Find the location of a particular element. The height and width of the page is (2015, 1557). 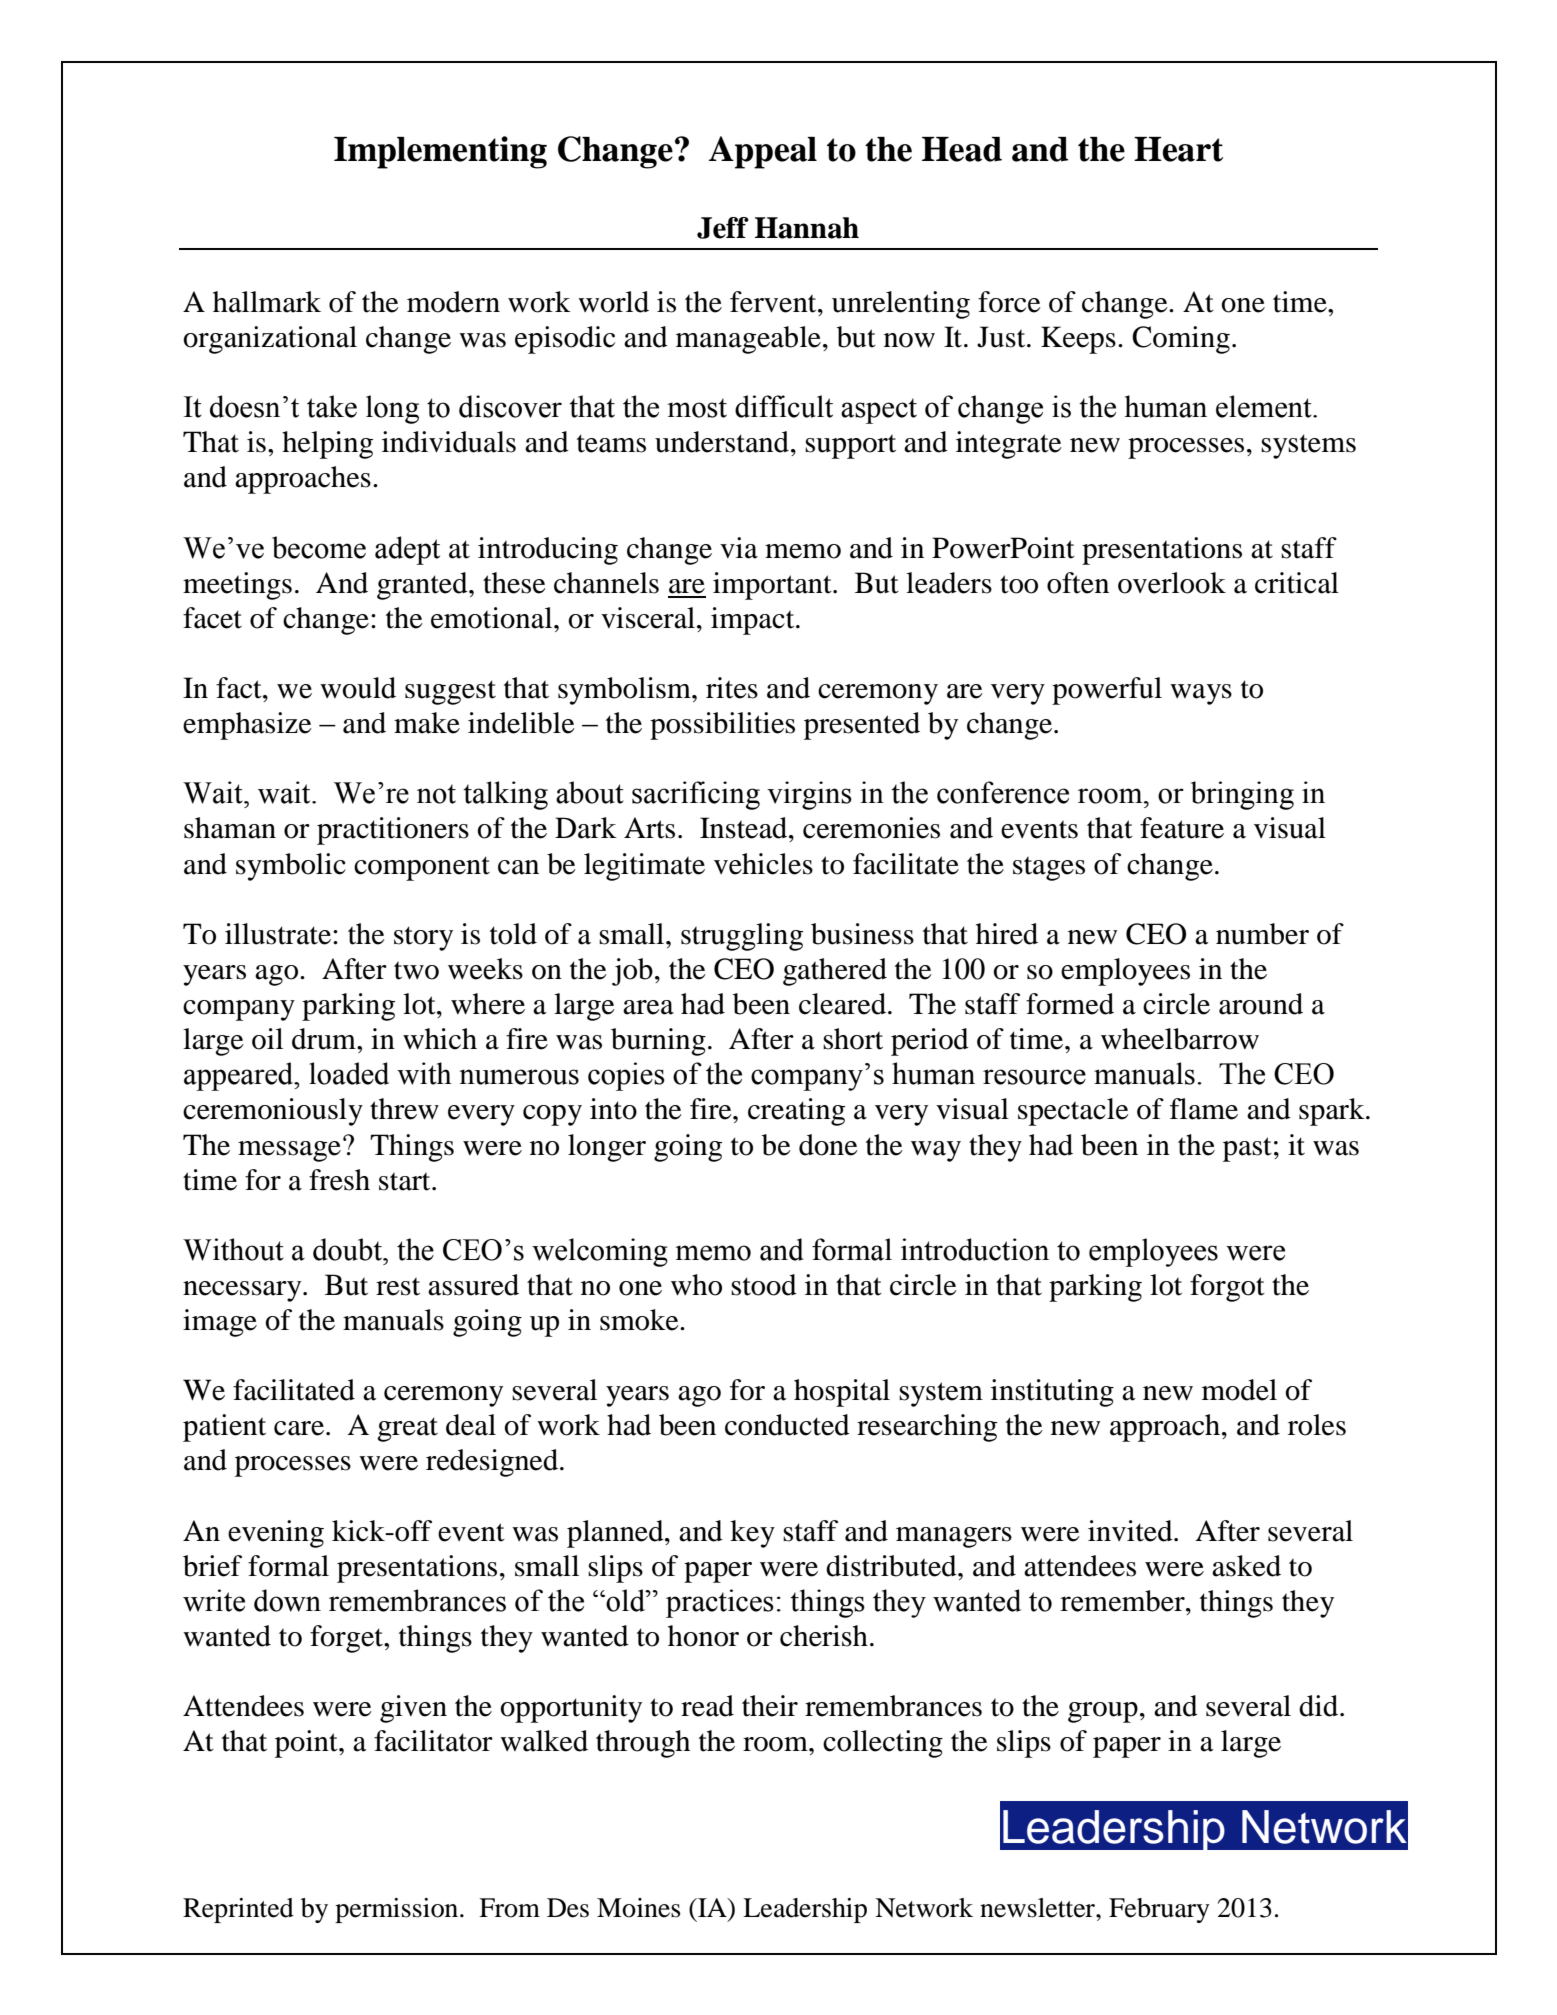

evening is located at coordinates (276, 1534).
